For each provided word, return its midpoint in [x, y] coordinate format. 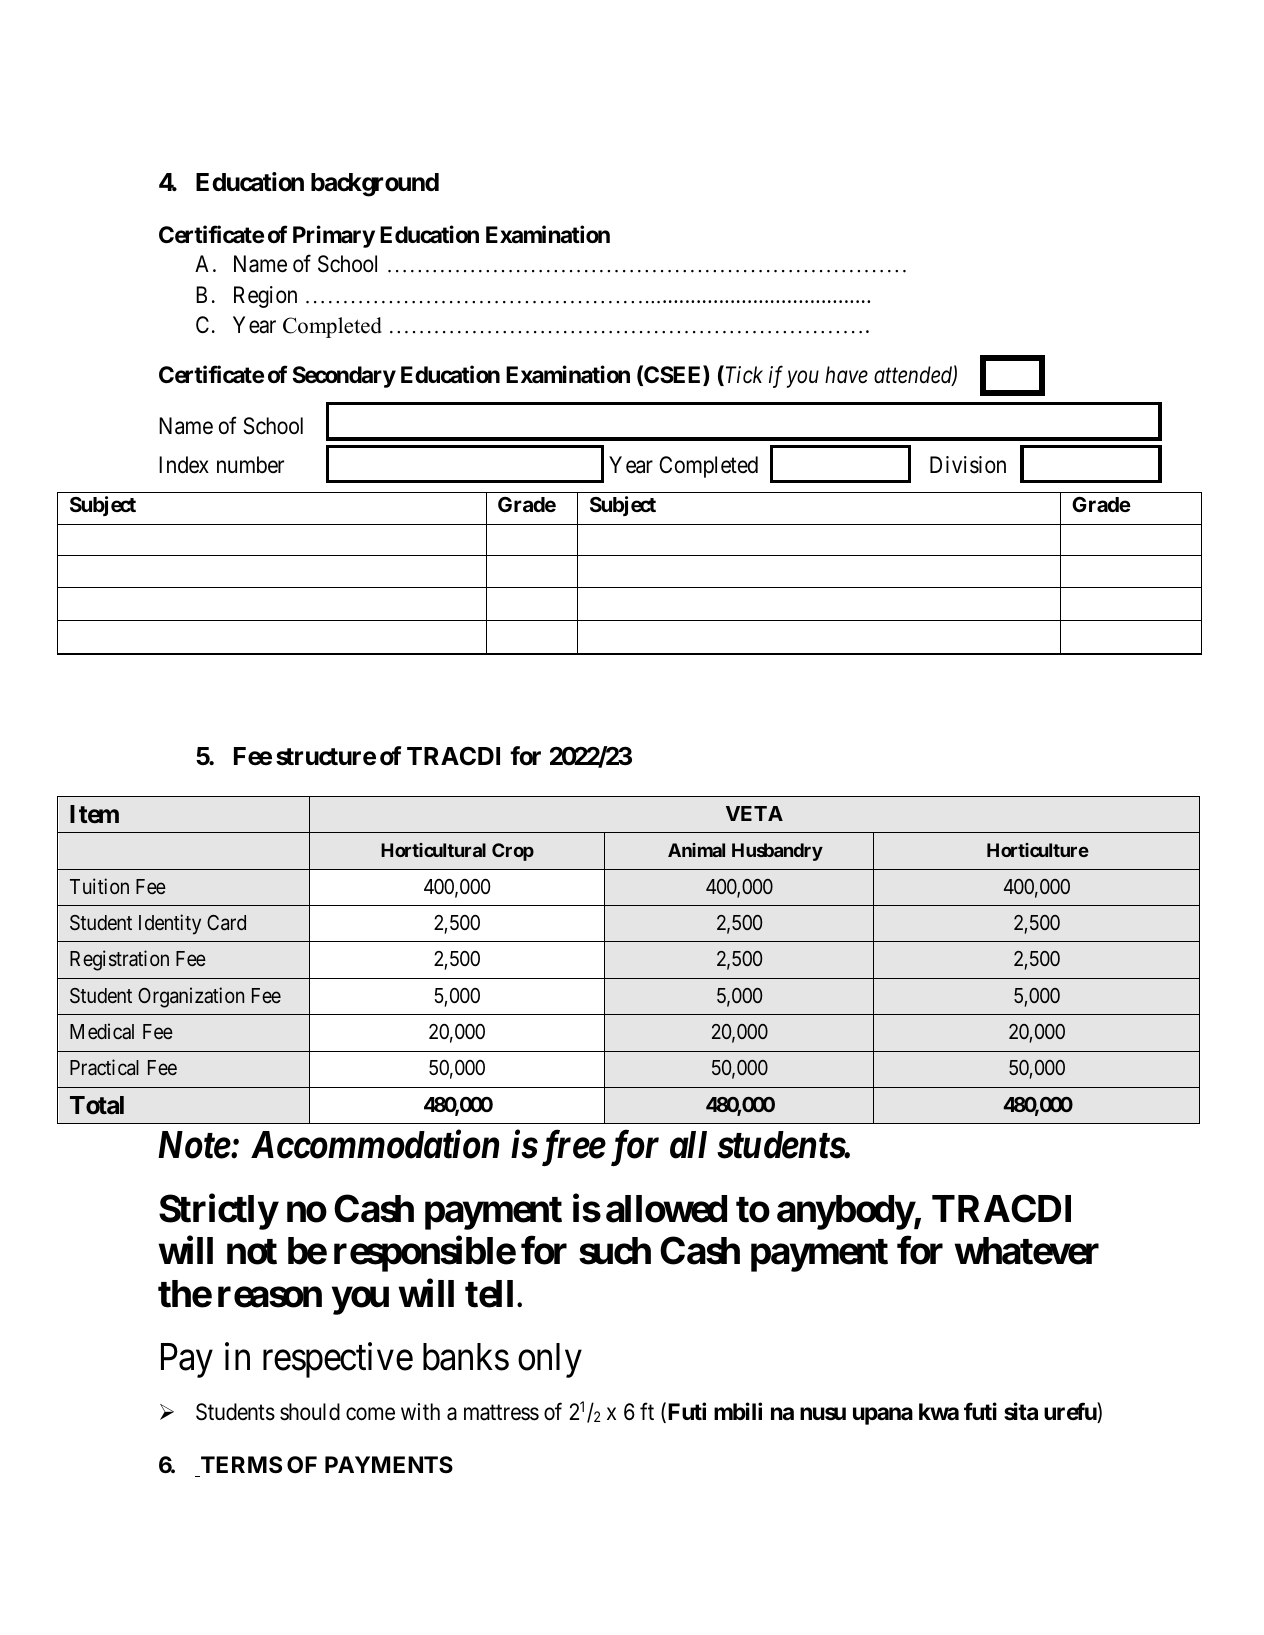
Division [968, 465]
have [846, 375]
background [375, 185]
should [310, 1412]
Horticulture [1038, 850]
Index [184, 465]
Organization [191, 997]
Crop [513, 852]
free [571, 1148]
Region [265, 297]
